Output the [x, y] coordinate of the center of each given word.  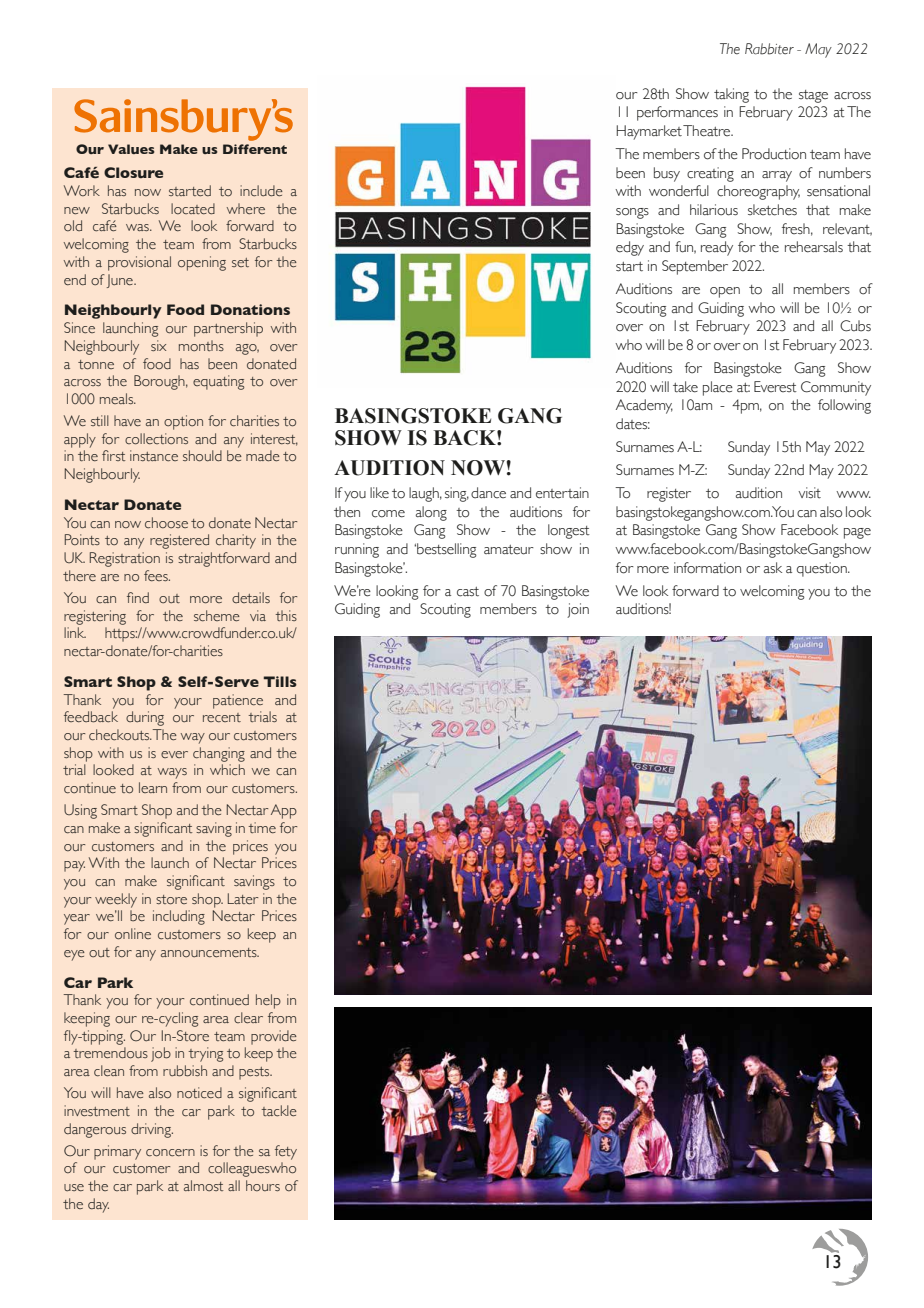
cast [468, 592]
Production [774, 154]
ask [773, 568]
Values [131, 149]
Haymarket [649, 132]
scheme [217, 615]
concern [170, 1153]
